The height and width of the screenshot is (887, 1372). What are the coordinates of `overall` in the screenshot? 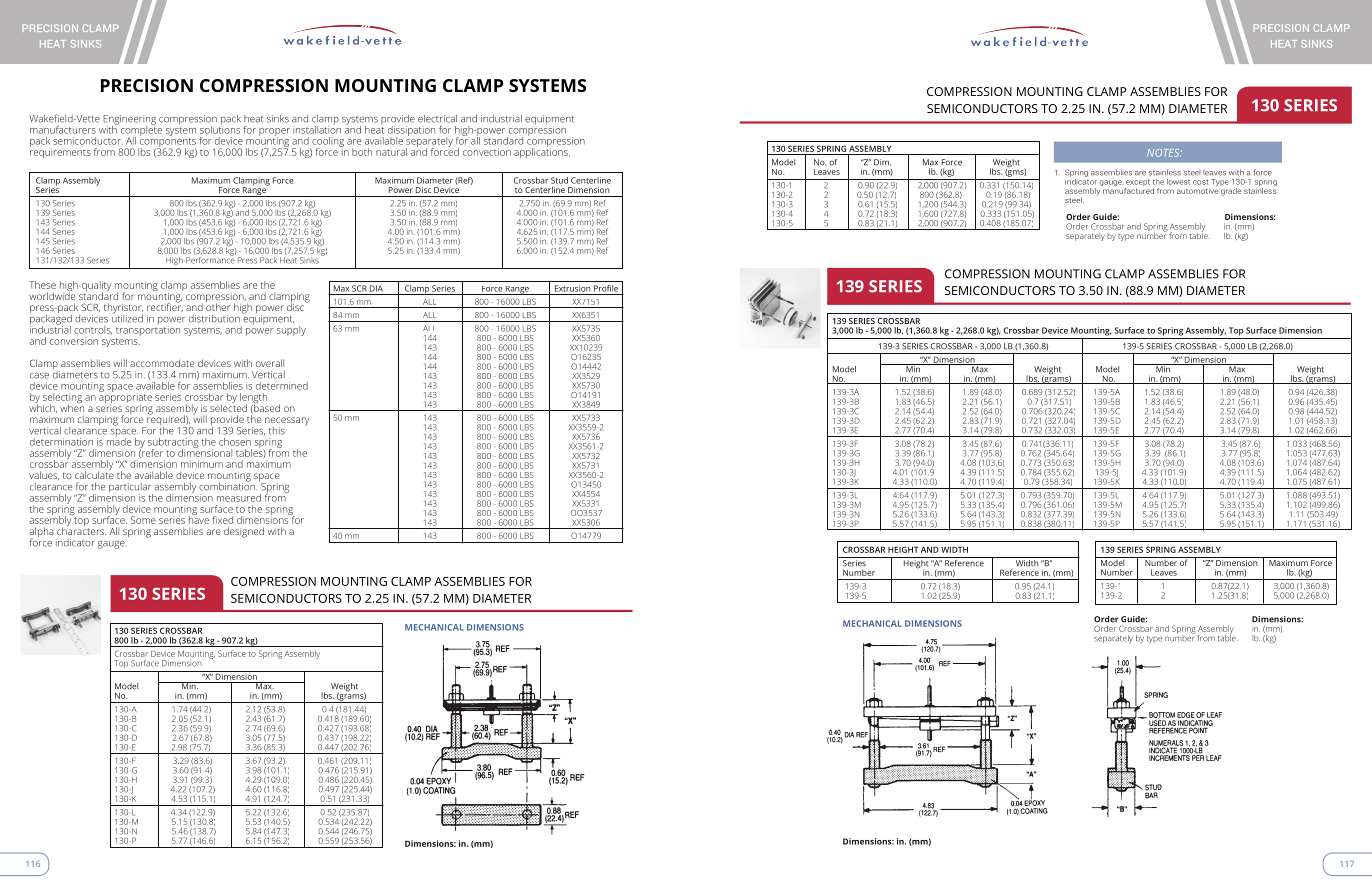 It's located at (270, 363).
